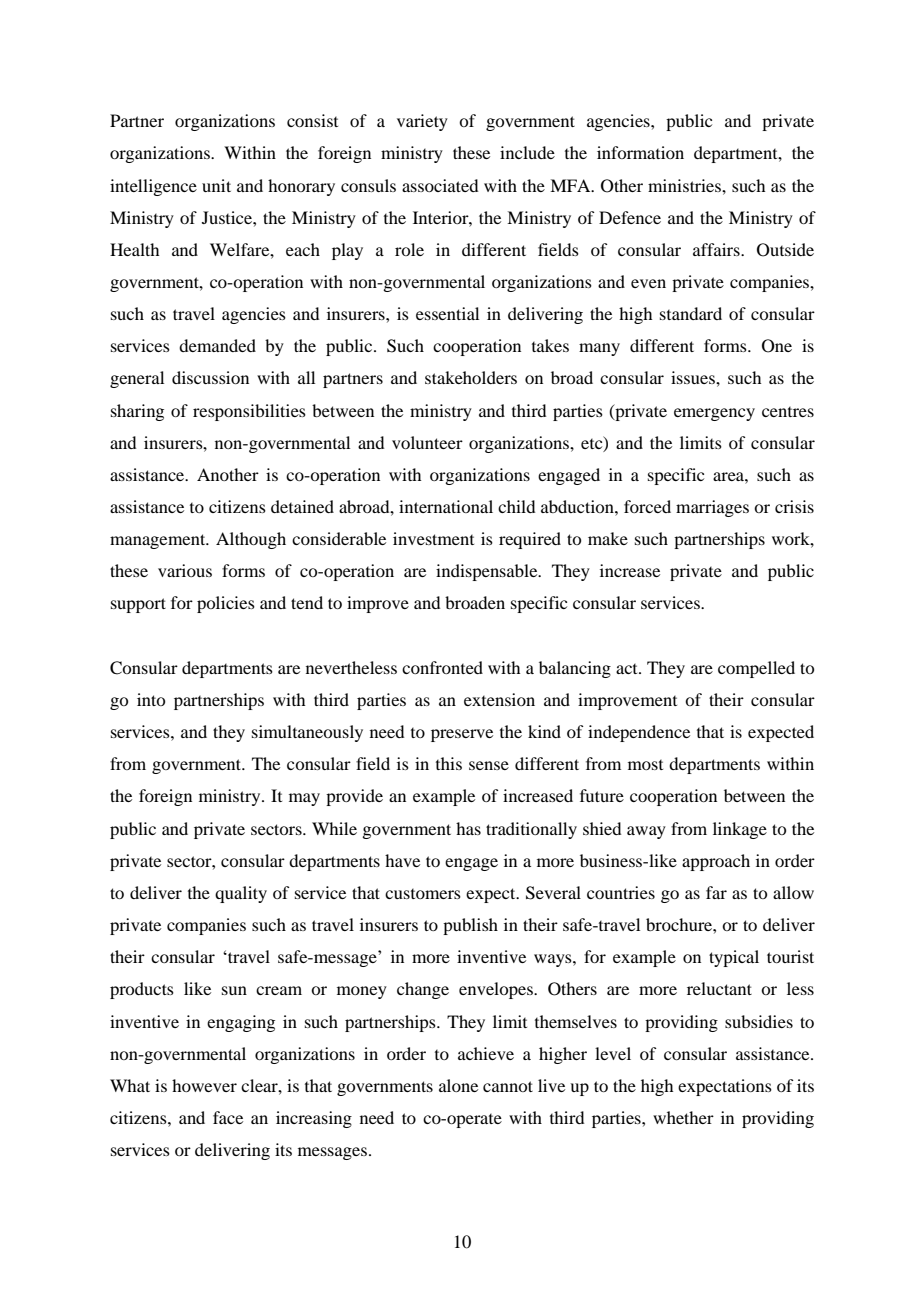  Describe the element at coordinates (756, 669) in the screenshot. I see `compelled` at that location.
